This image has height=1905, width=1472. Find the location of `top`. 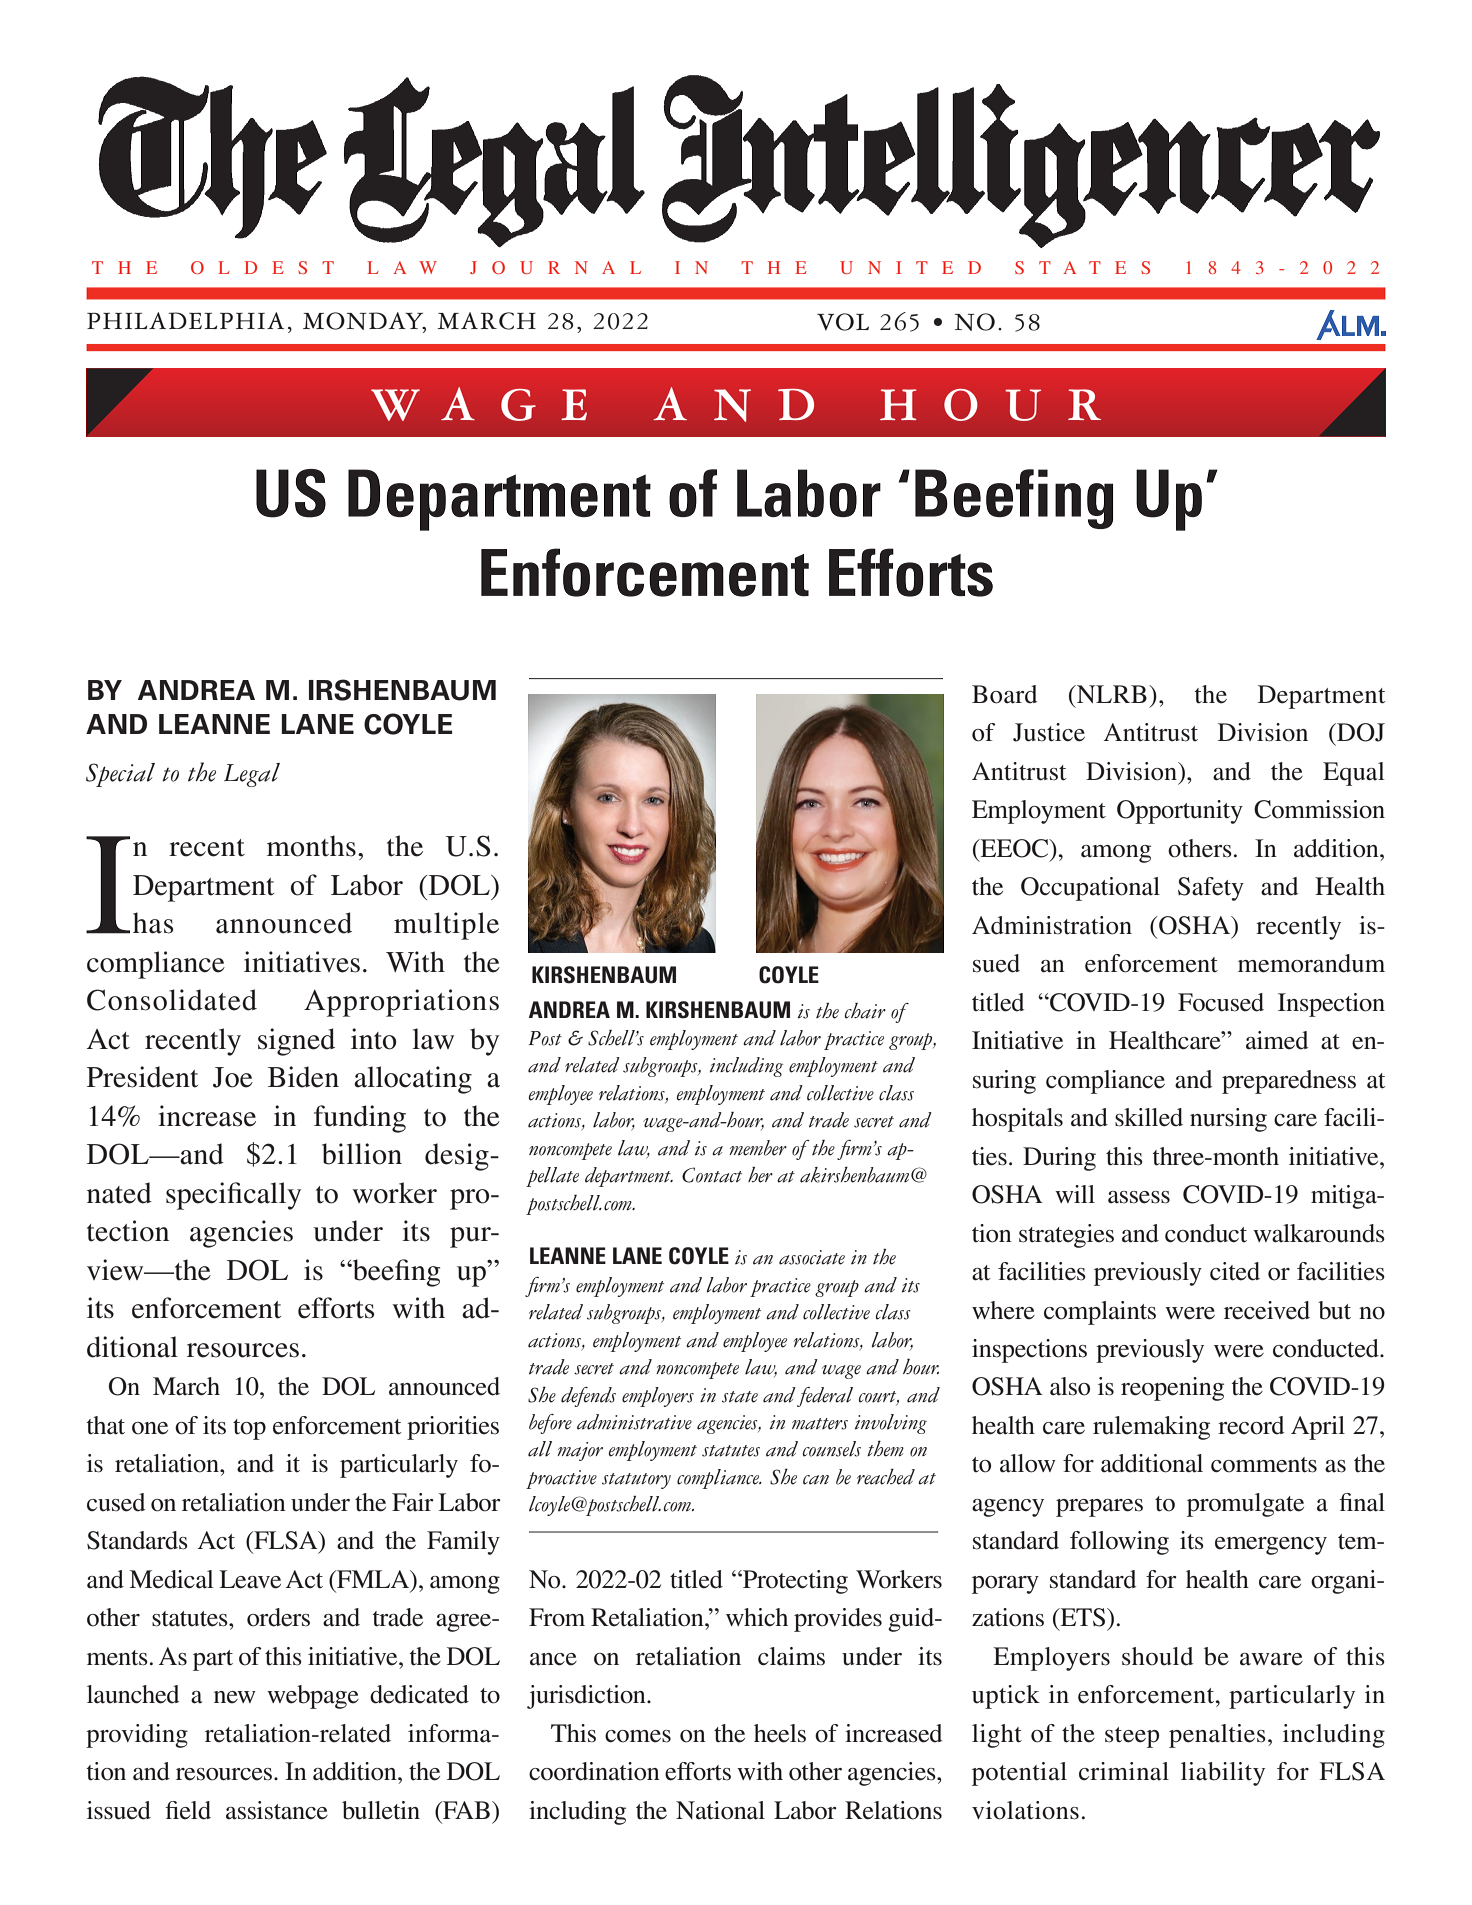

top is located at coordinates (249, 1429).
